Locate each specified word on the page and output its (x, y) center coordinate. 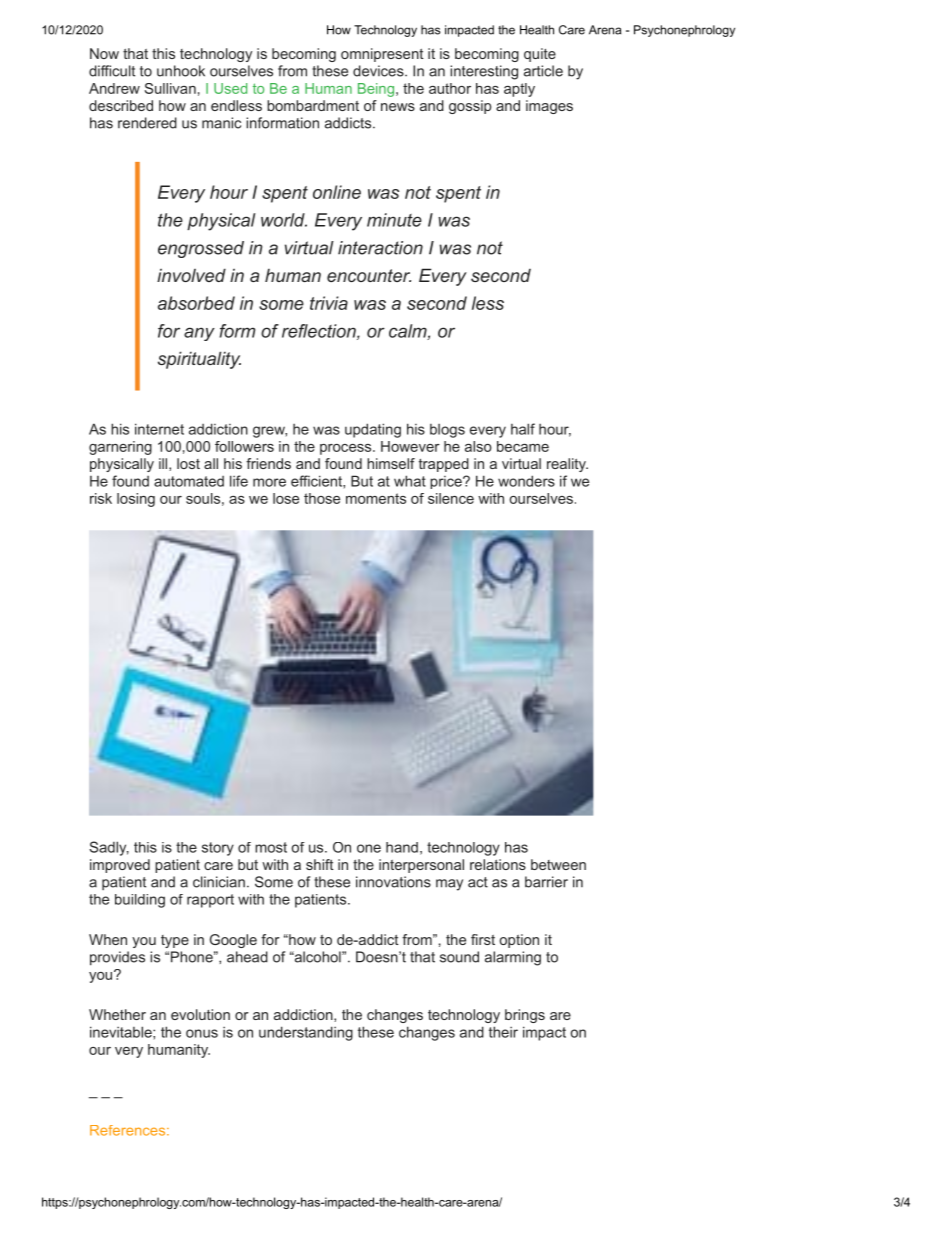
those (322, 498)
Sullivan (170, 88)
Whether (117, 1014)
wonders (526, 481)
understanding (306, 1033)
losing (136, 500)
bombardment (313, 105)
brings (525, 1016)
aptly (519, 90)
